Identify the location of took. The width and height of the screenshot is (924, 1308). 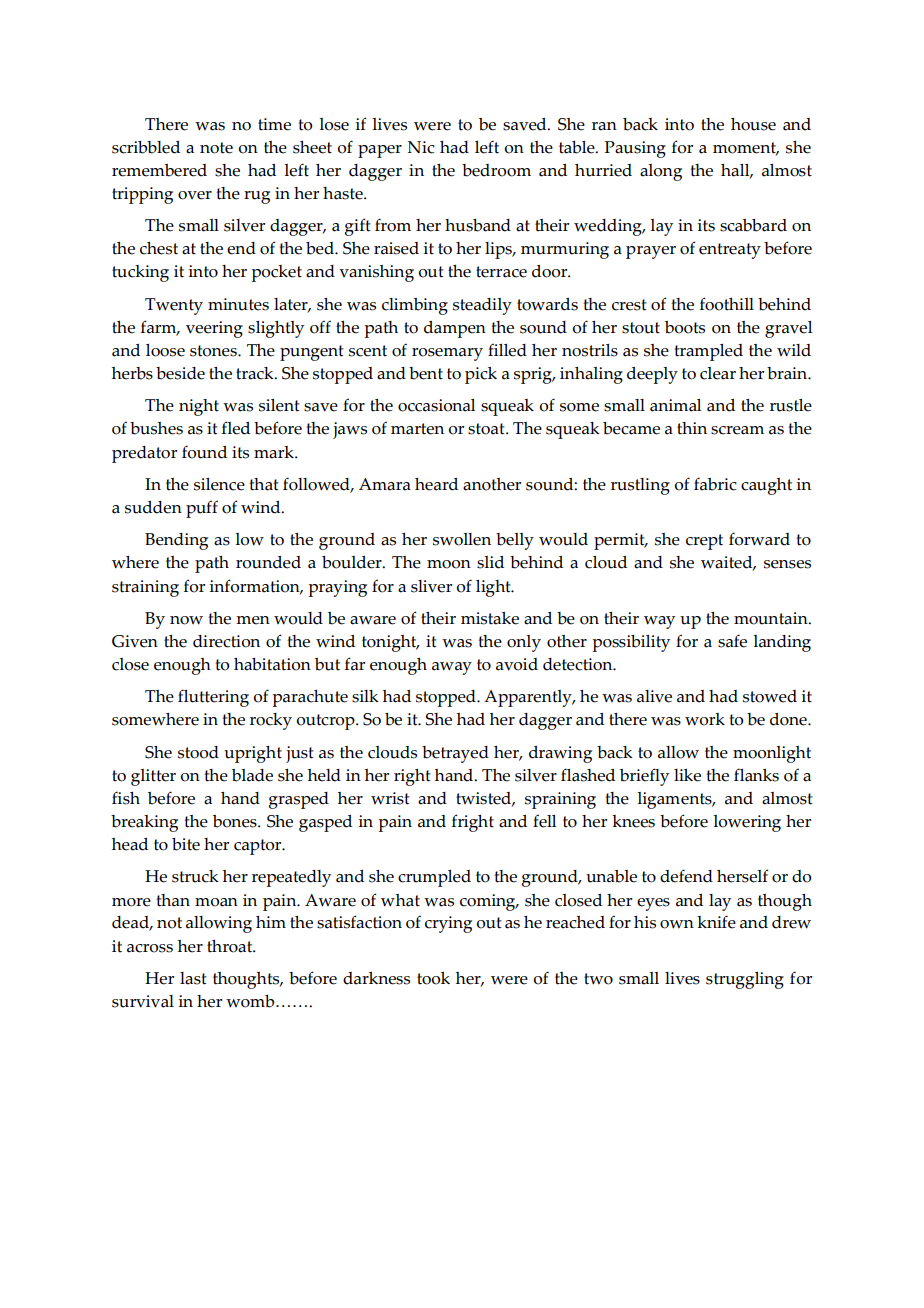
(433, 978).
